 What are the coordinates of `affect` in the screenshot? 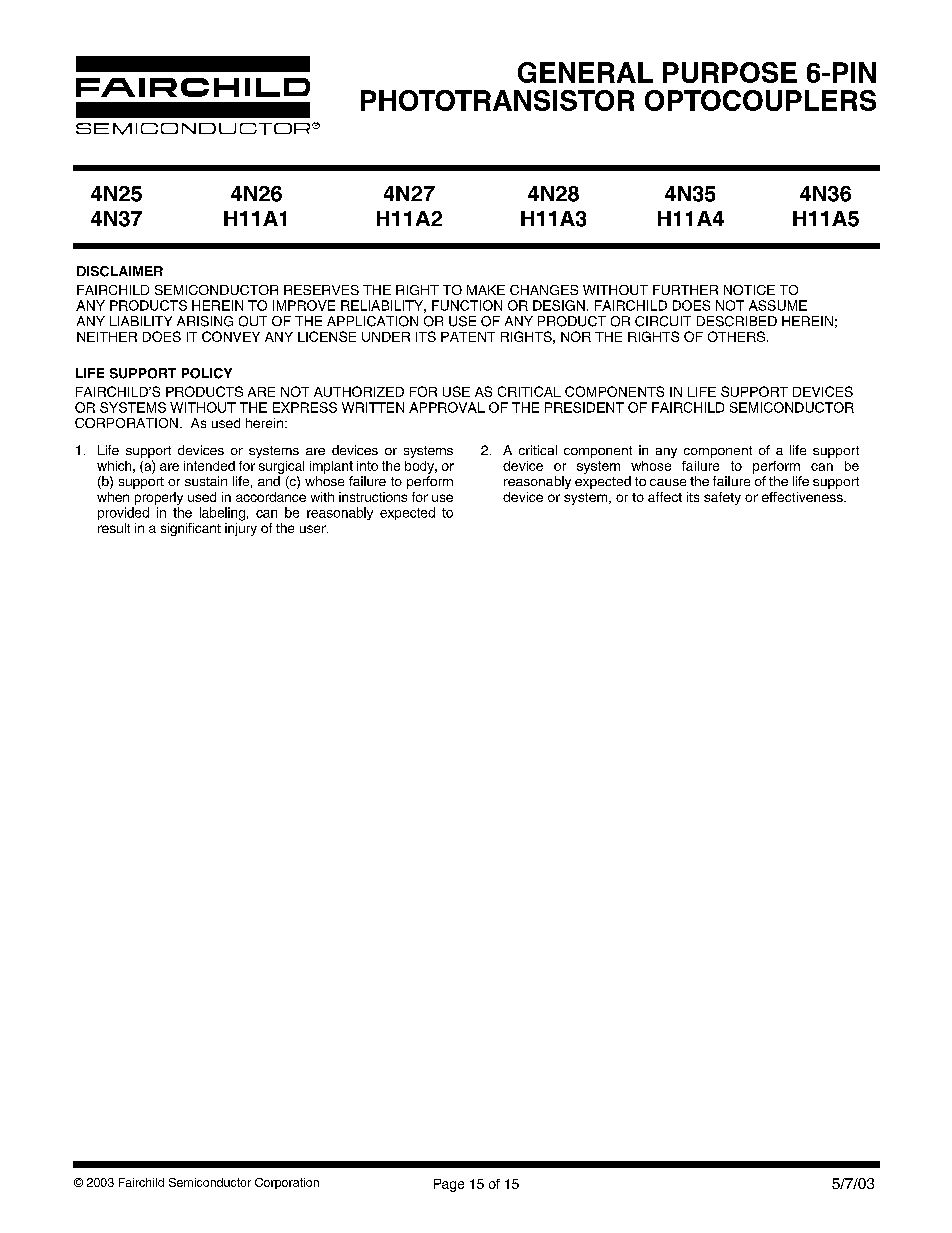 It's located at (665, 497).
